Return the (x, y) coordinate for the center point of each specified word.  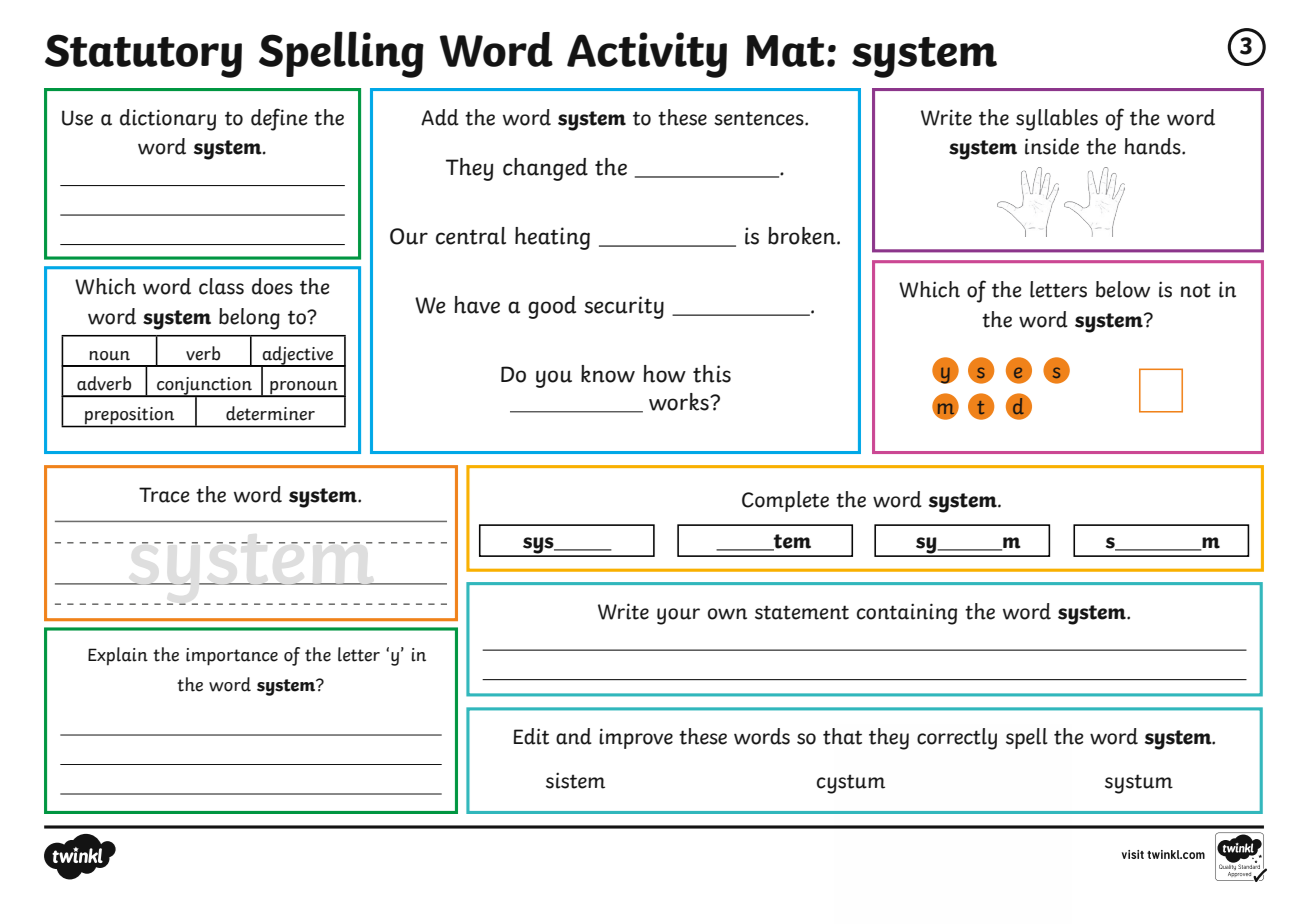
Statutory (143, 56)
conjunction (204, 387)
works (680, 402)
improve (636, 738)
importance (232, 657)
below (1123, 289)
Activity (647, 55)
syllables (1057, 120)
